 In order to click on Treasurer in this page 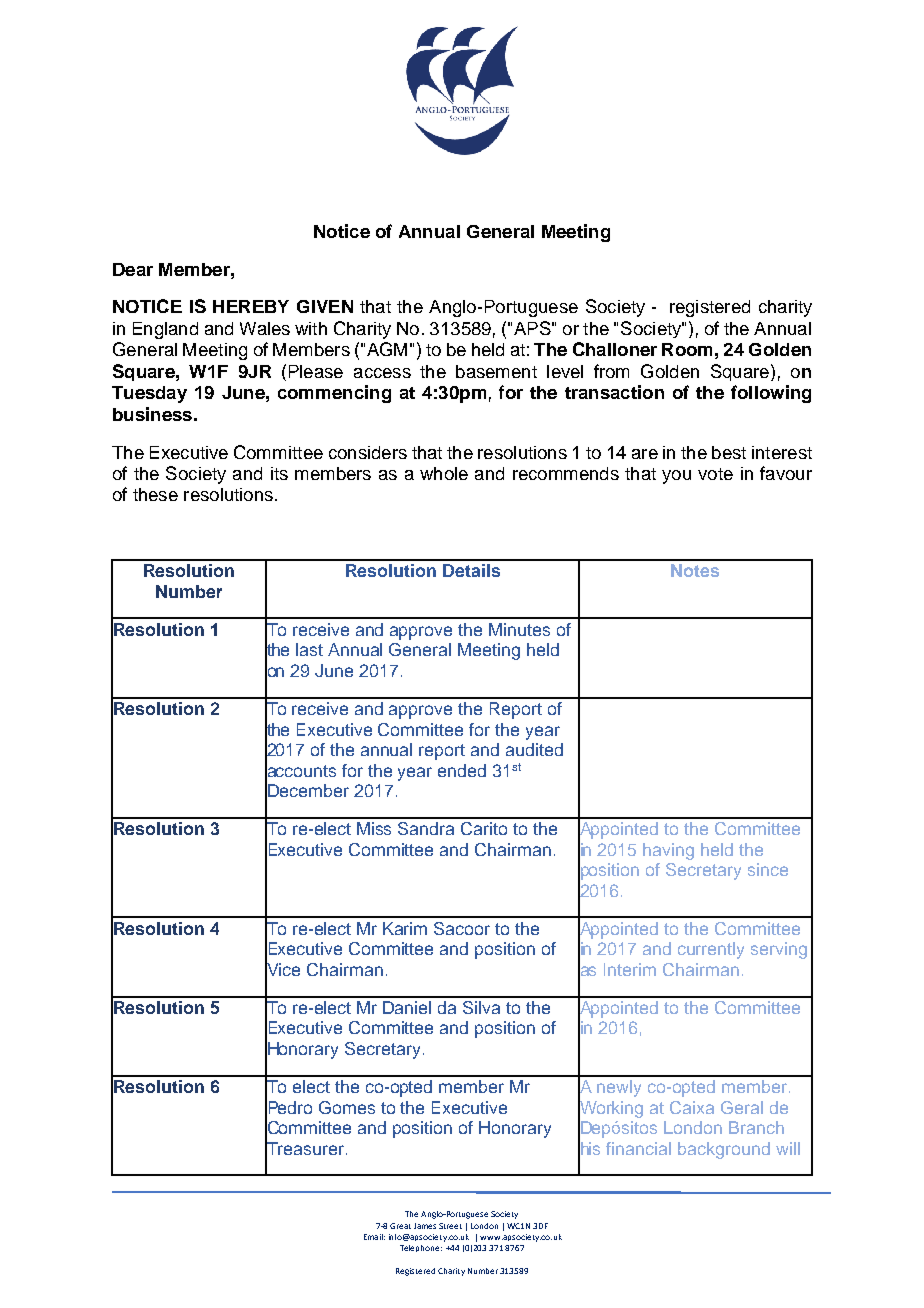, I will do `click(304, 1148)`.
